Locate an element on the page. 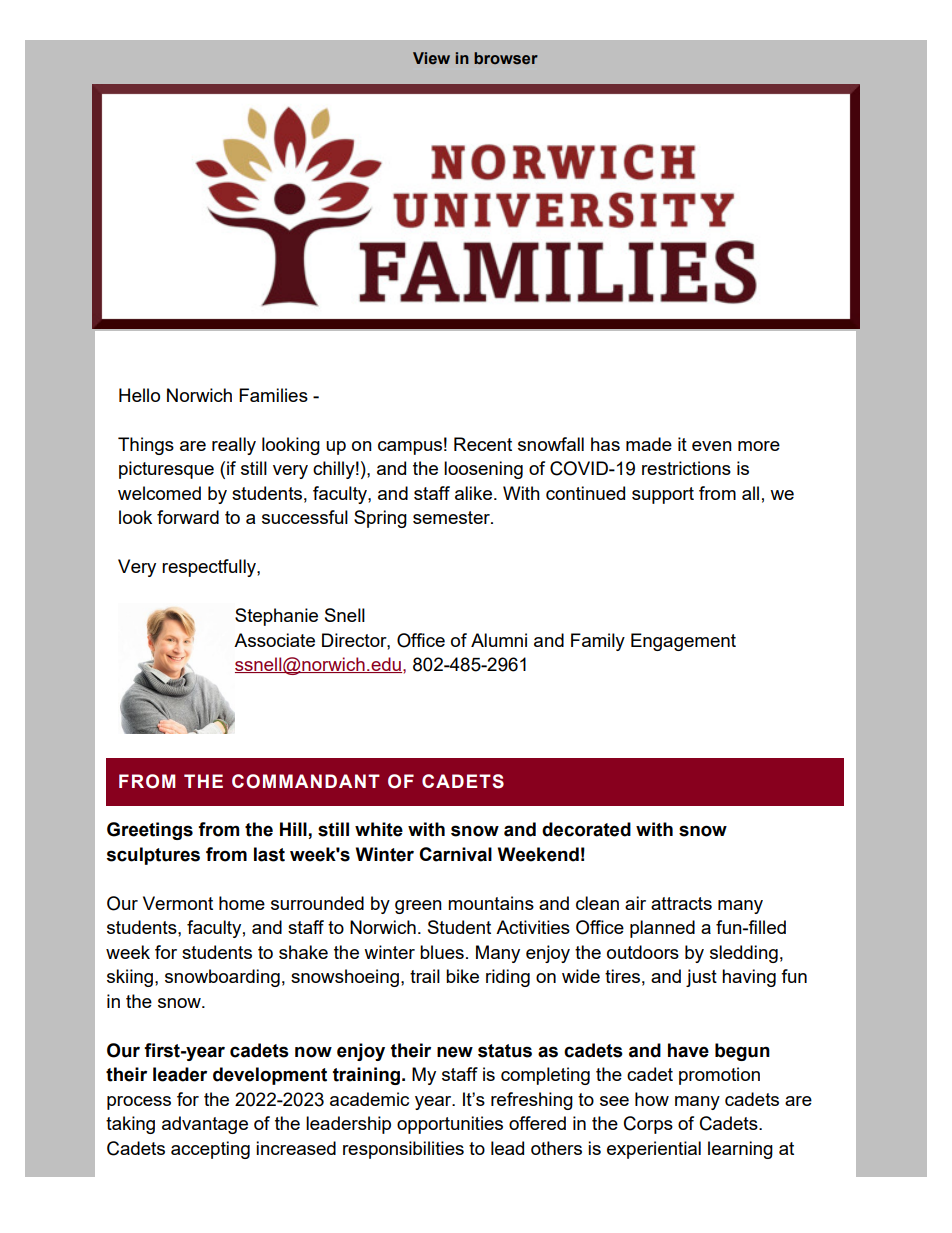 This page has height=1233, width=952. View is located at coordinates (431, 58).
